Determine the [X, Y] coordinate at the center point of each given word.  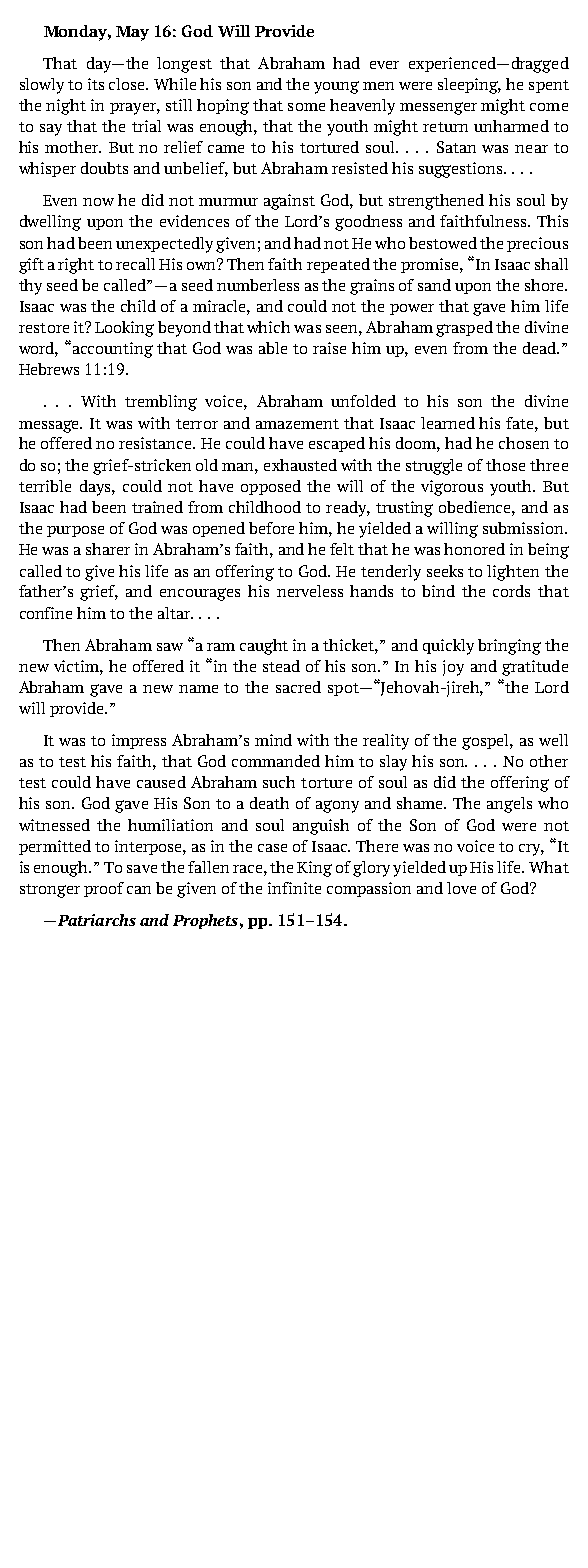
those [505, 465]
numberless [258, 285]
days [96, 488]
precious [537, 244]
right [76, 266]
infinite [294, 888]
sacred [298, 687]
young [336, 87]
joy [453, 668]
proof [104, 889]
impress [139, 741]
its [96, 84]
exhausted [300, 465]
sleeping [469, 86]
